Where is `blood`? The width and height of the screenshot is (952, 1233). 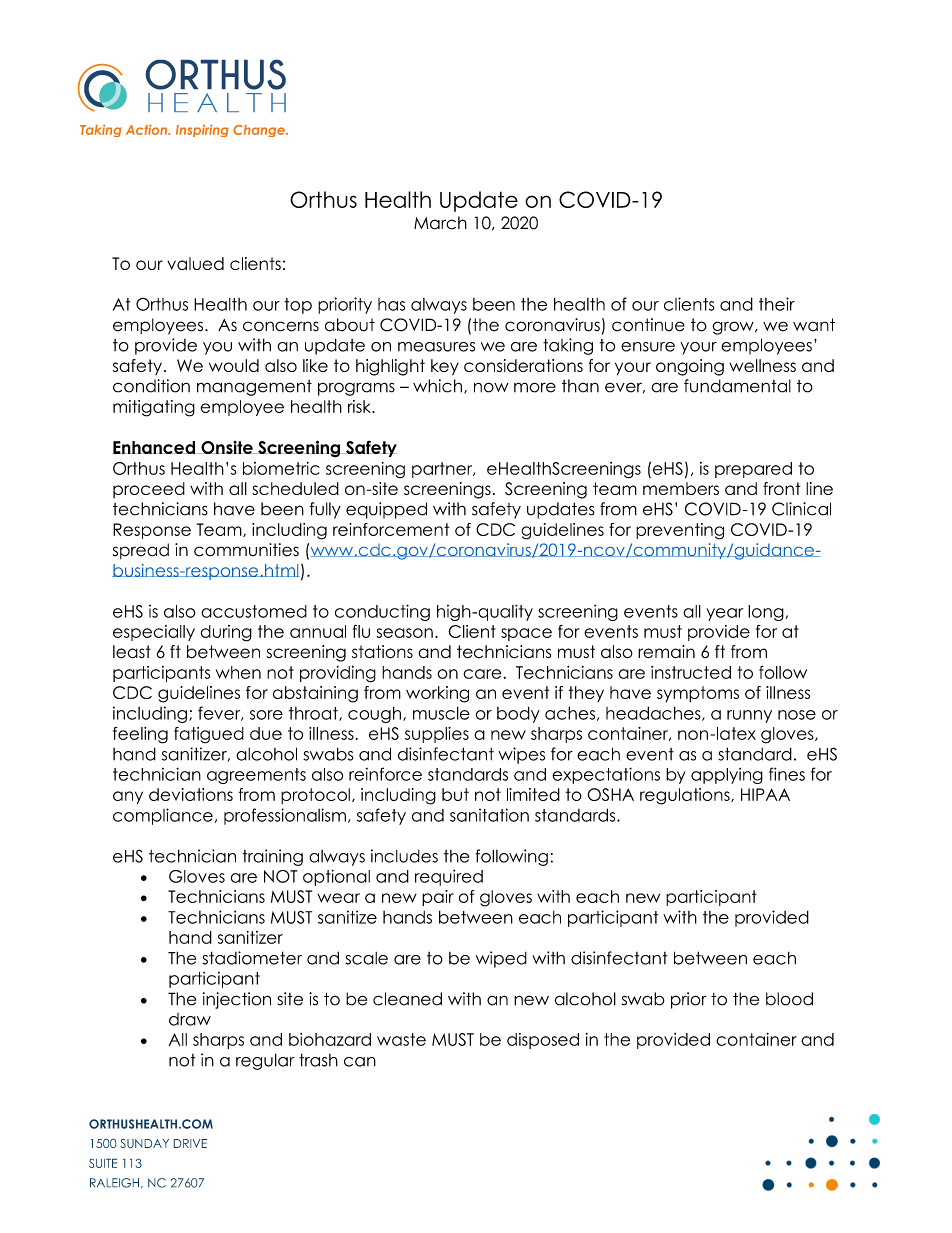 blood is located at coordinates (789, 999).
